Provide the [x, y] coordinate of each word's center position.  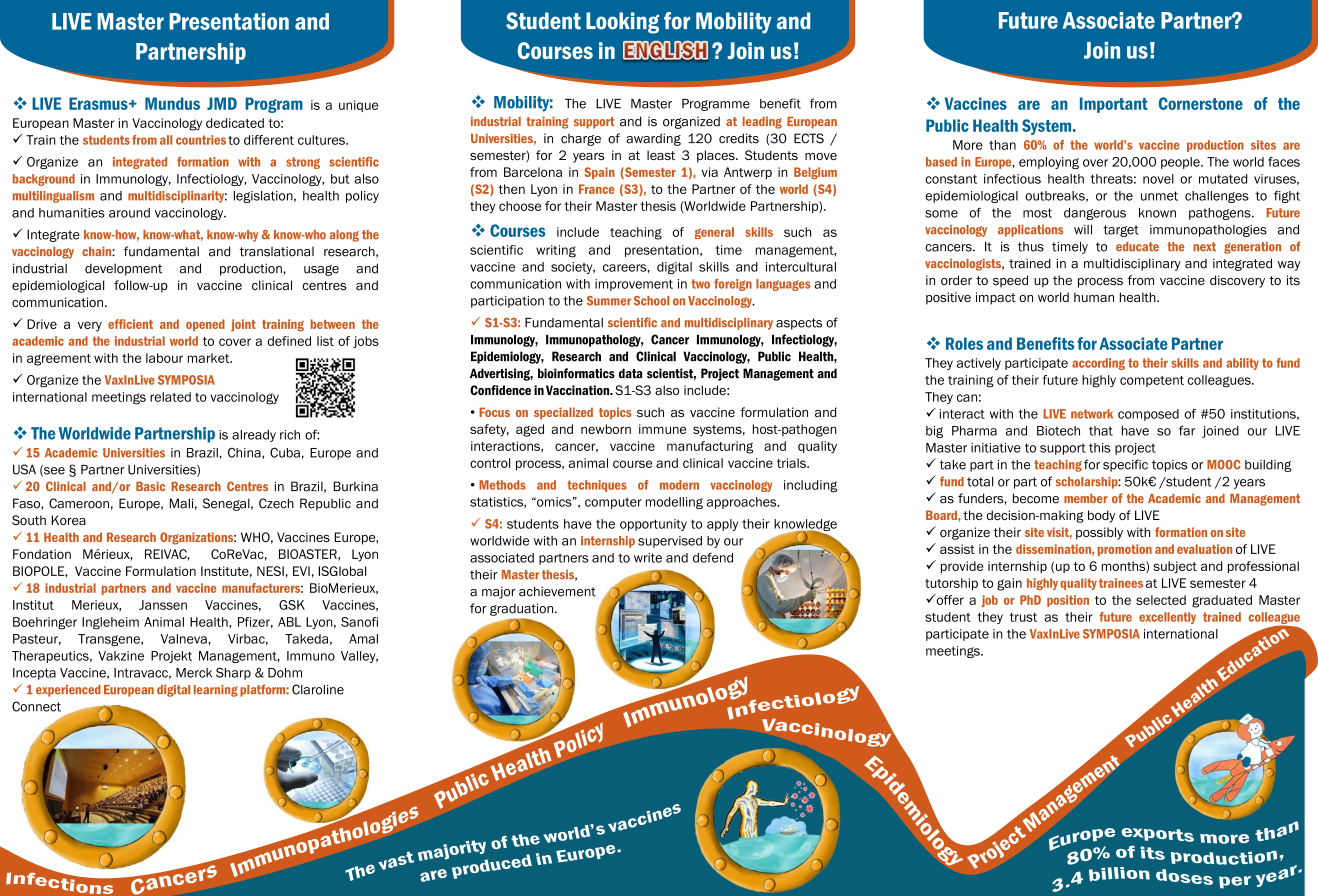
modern [679, 485]
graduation [523, 609]
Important [1114, 105]
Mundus [172, 103]
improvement [634, 285]
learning [216, 691]
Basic [150, 486]
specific [1125, 465]
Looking [622, 23]
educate [1137, 247]
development [123, 269]
